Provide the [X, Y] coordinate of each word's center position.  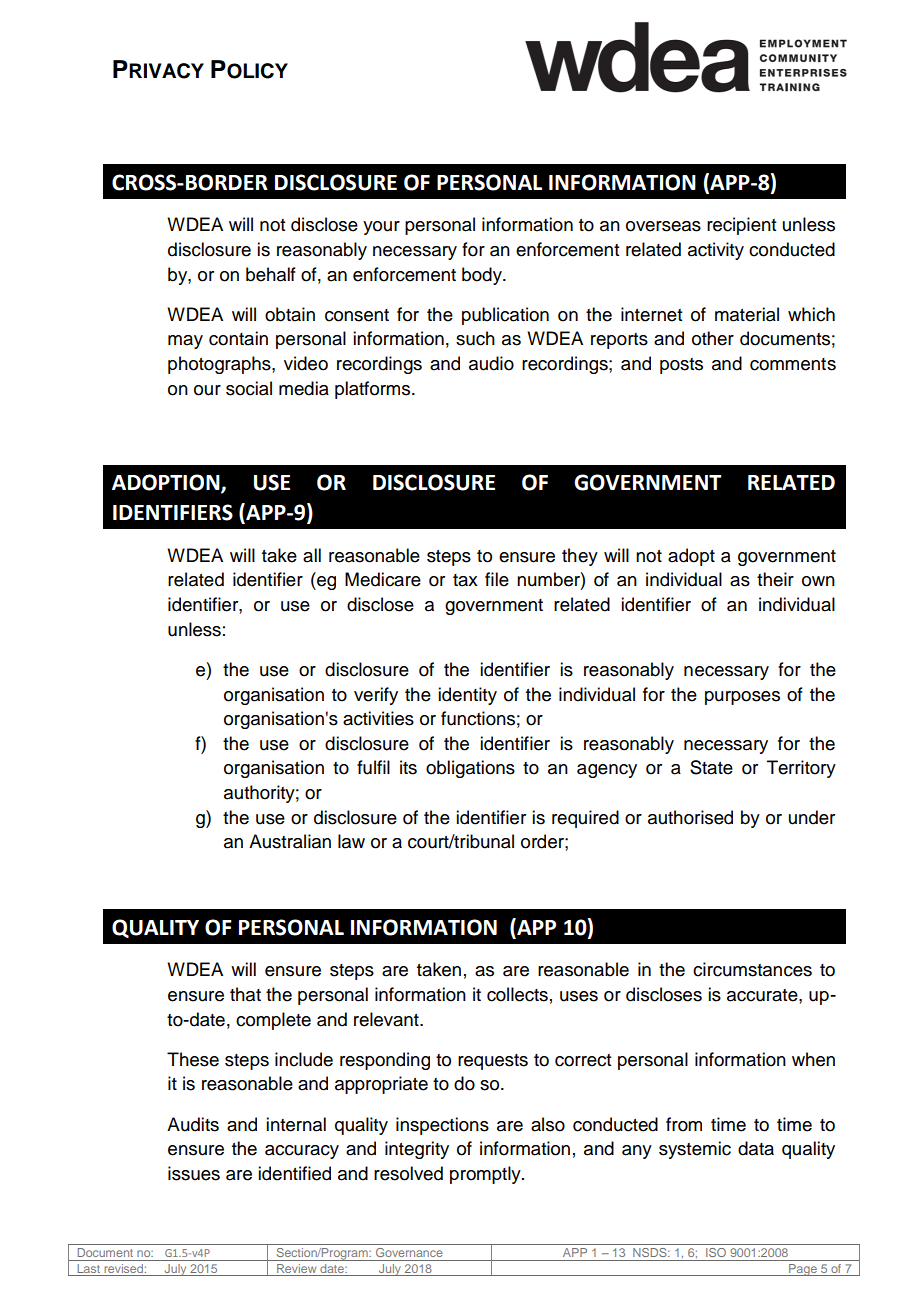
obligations [470, 769]
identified [294, 1173]
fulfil [373, 767]
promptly [486, 1175]
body [483, 276]
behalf [271, 274]
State [711, 767]
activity [716, 251]
